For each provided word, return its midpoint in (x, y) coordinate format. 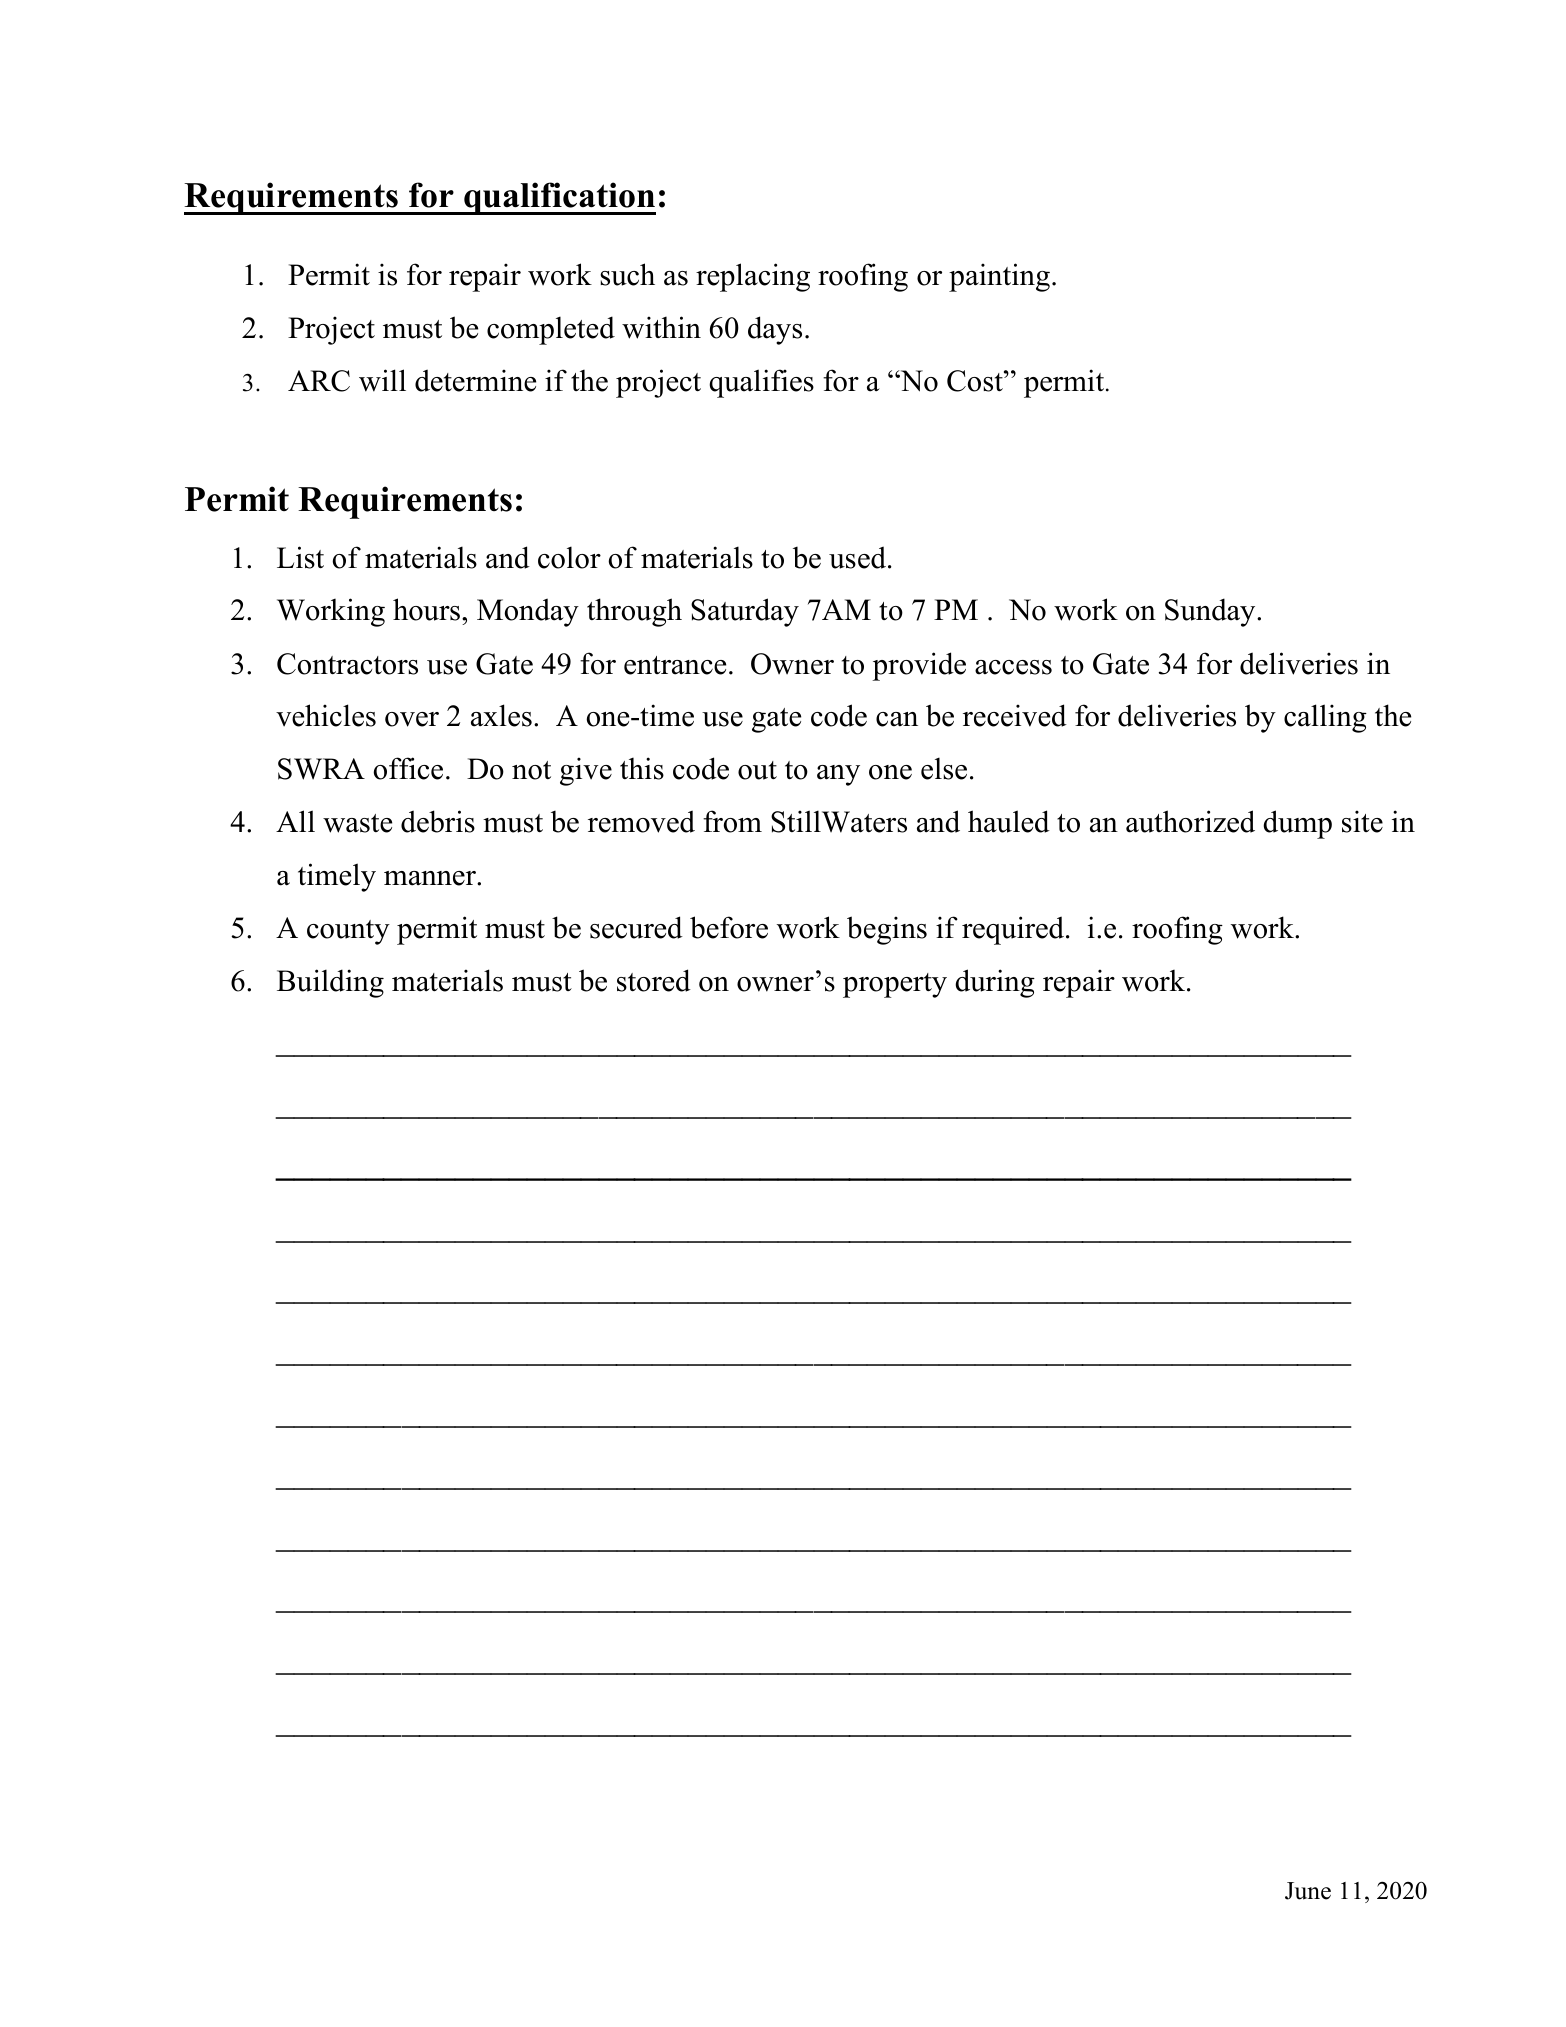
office (408, 768)
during (995, 983)
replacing (753, 277)
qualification (559, 198)
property (895, 985)
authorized (1190, 821)
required (1013, 930)
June (1308, 1891)
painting (999, 277)
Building (330, 983)
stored (654, 980)
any (838, 775)
